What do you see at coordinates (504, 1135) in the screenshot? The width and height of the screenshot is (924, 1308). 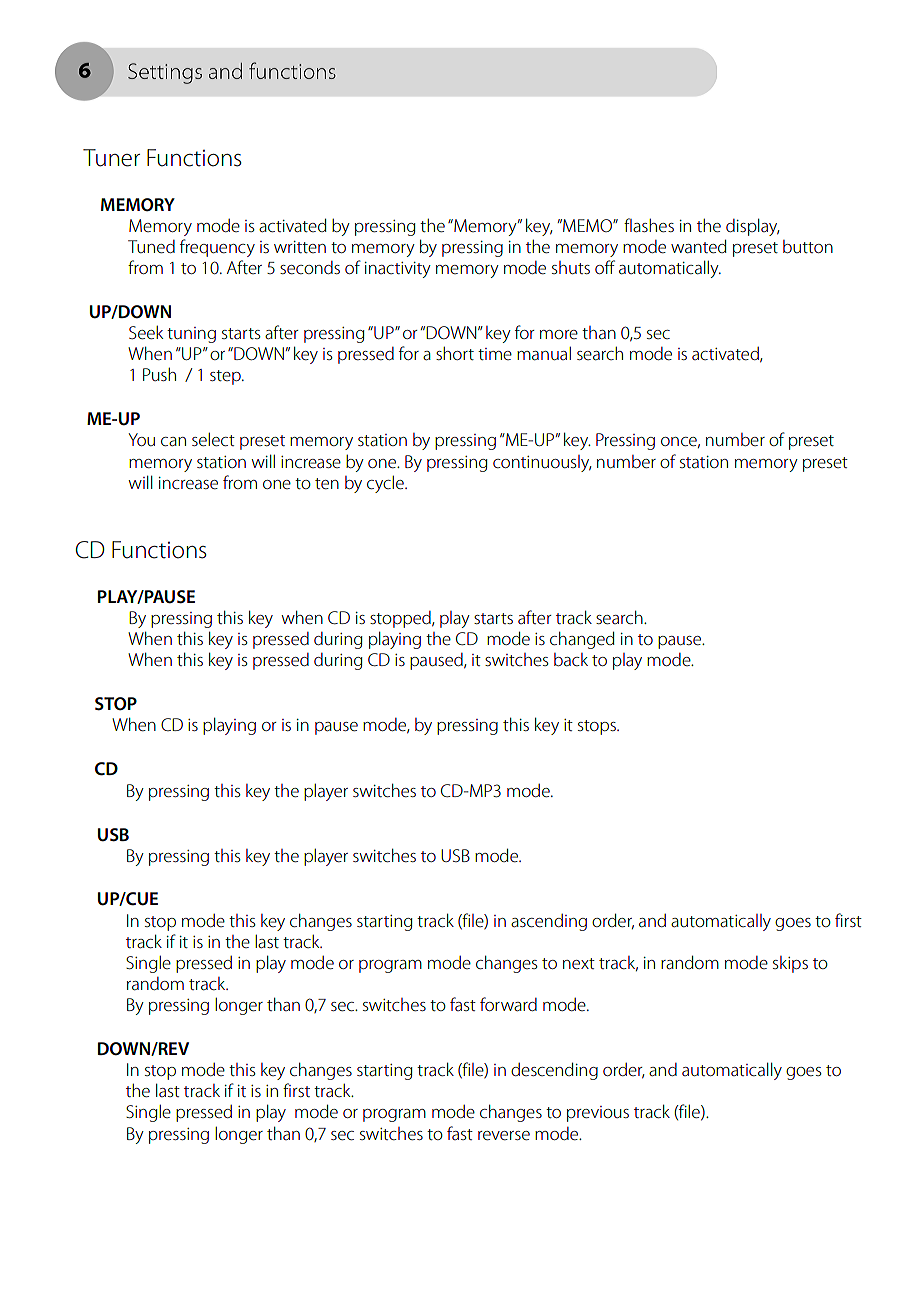 I see `reverse` at bounding box center [504, 1135].
